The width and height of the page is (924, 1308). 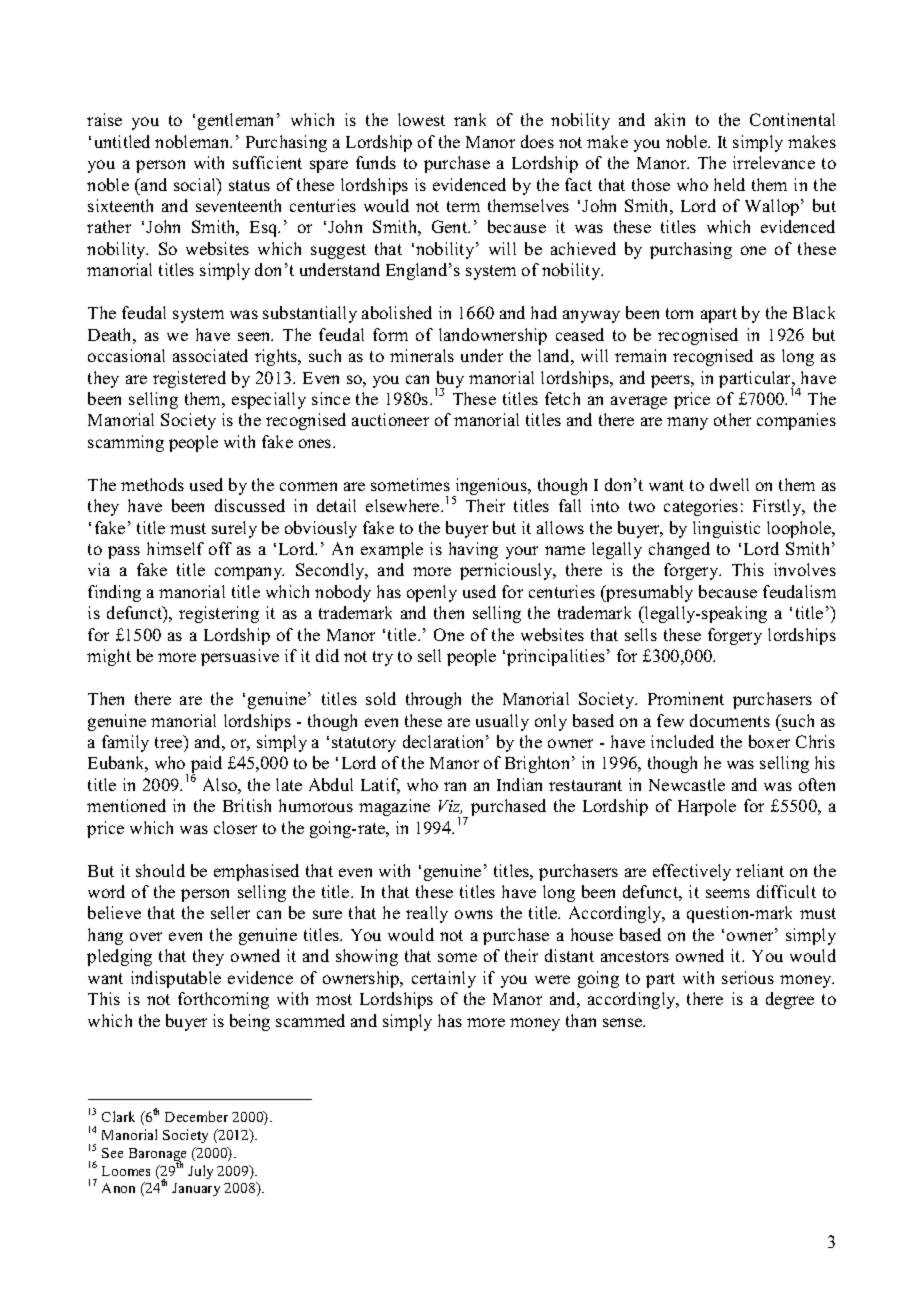 What do you see at coordinates (450, 807) in the page?
I see `Viz` at bounding box center [450, 807].
